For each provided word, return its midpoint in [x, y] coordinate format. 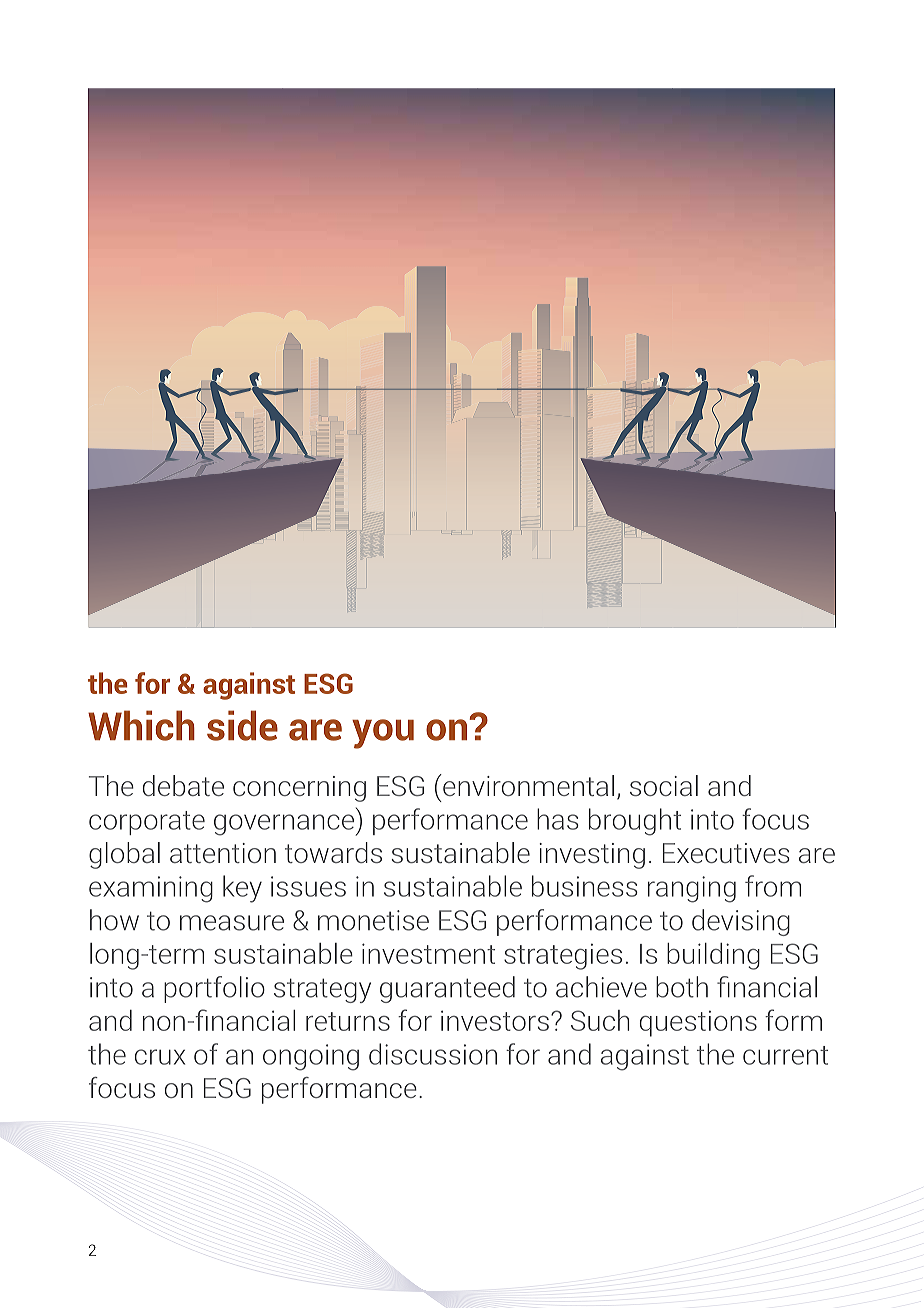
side [242, 725]
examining [151, 889]
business [585, 886]
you [383, 734]
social [664, 785]
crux [160, 1057]
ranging [692, 889]
